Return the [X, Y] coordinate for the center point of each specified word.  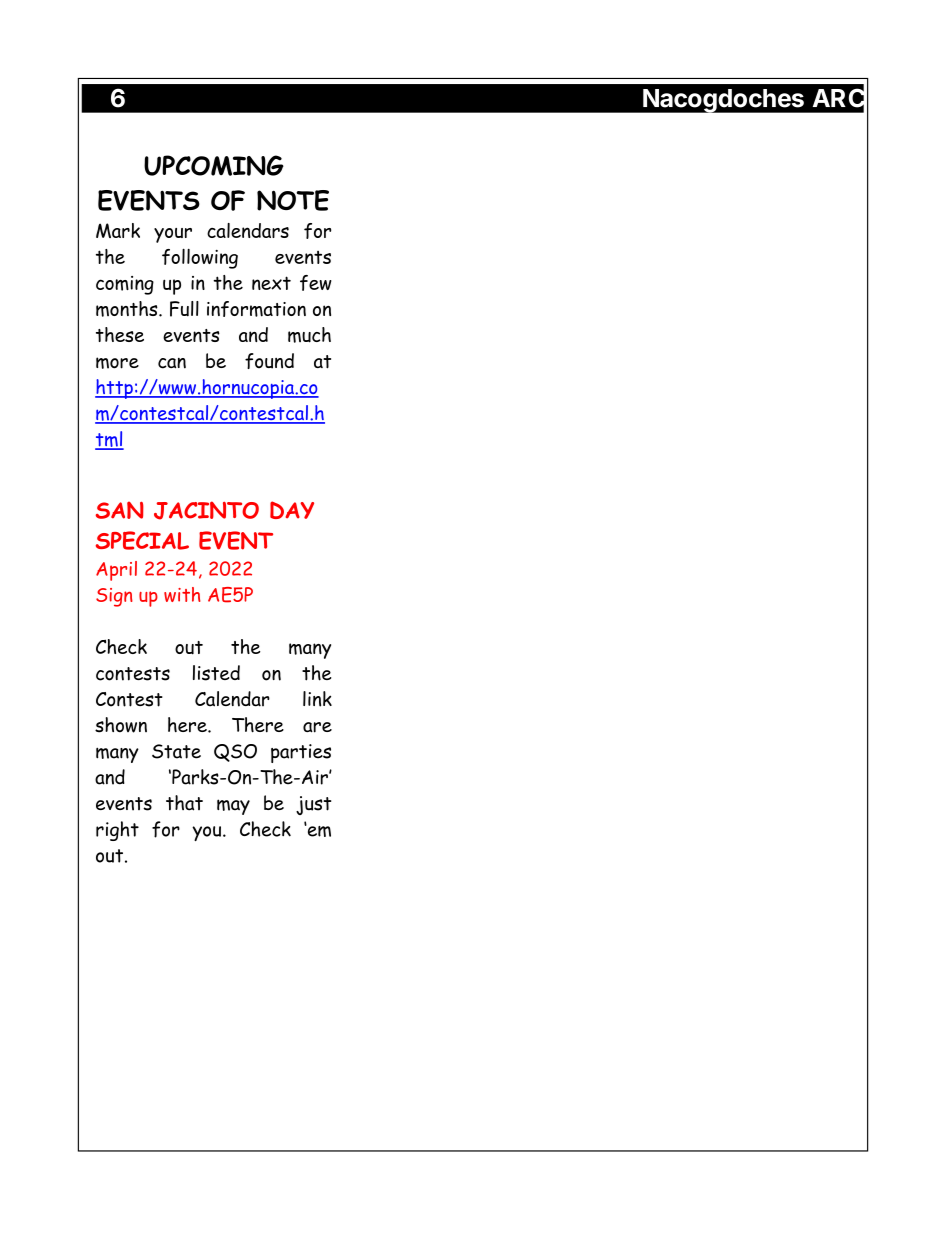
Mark [118, 230]
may [233, 807]
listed [216, 673]
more [117, 363]
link [317, 699]
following [200, 258]
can [172, 363]
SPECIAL [142, 540]
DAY [292, 510]
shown [121, 725]
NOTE [293, 200]
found [269, 361]
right [117, 831]
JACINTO [206, 510]
